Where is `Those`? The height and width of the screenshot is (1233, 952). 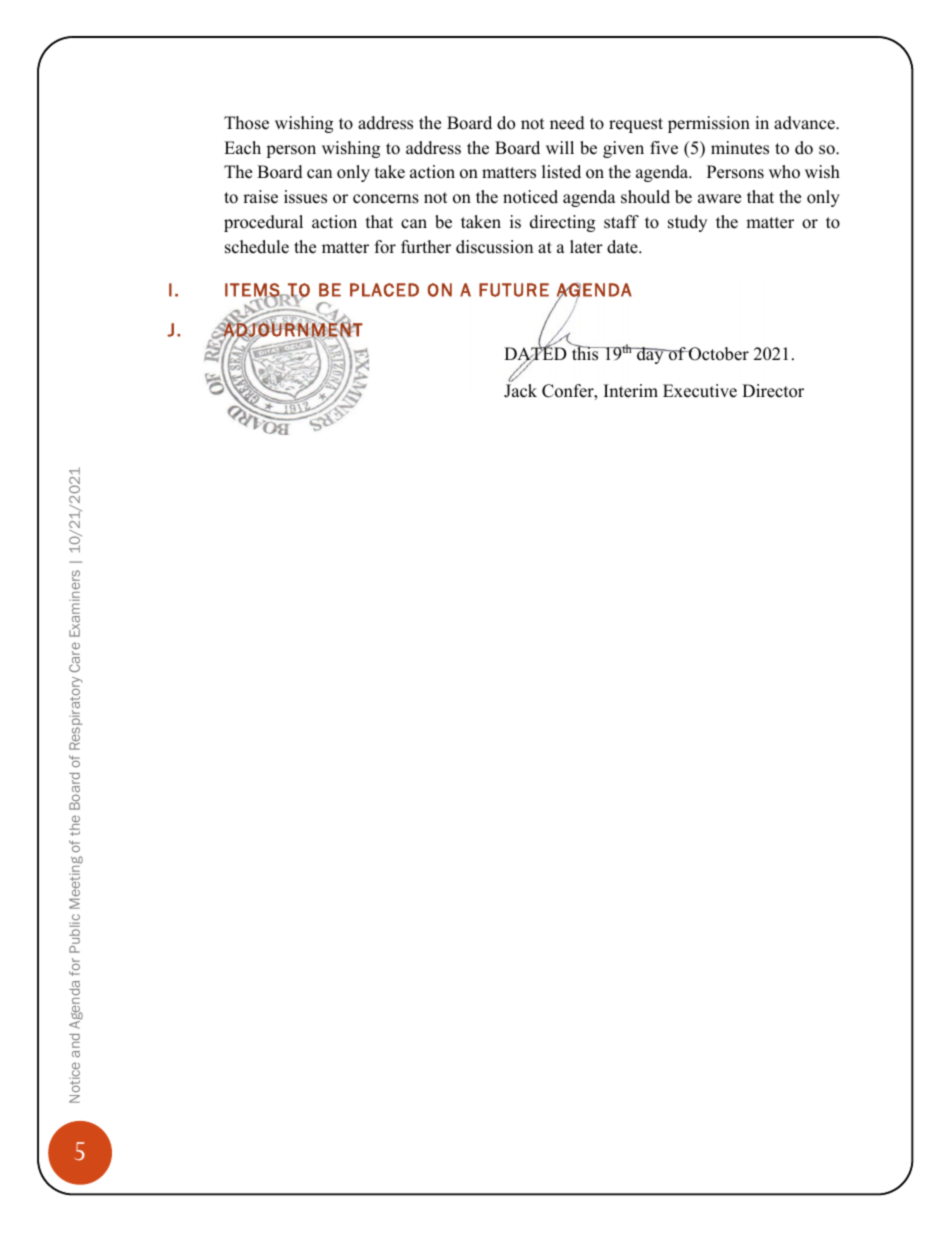
Those is located at coordinates (246, 123).
